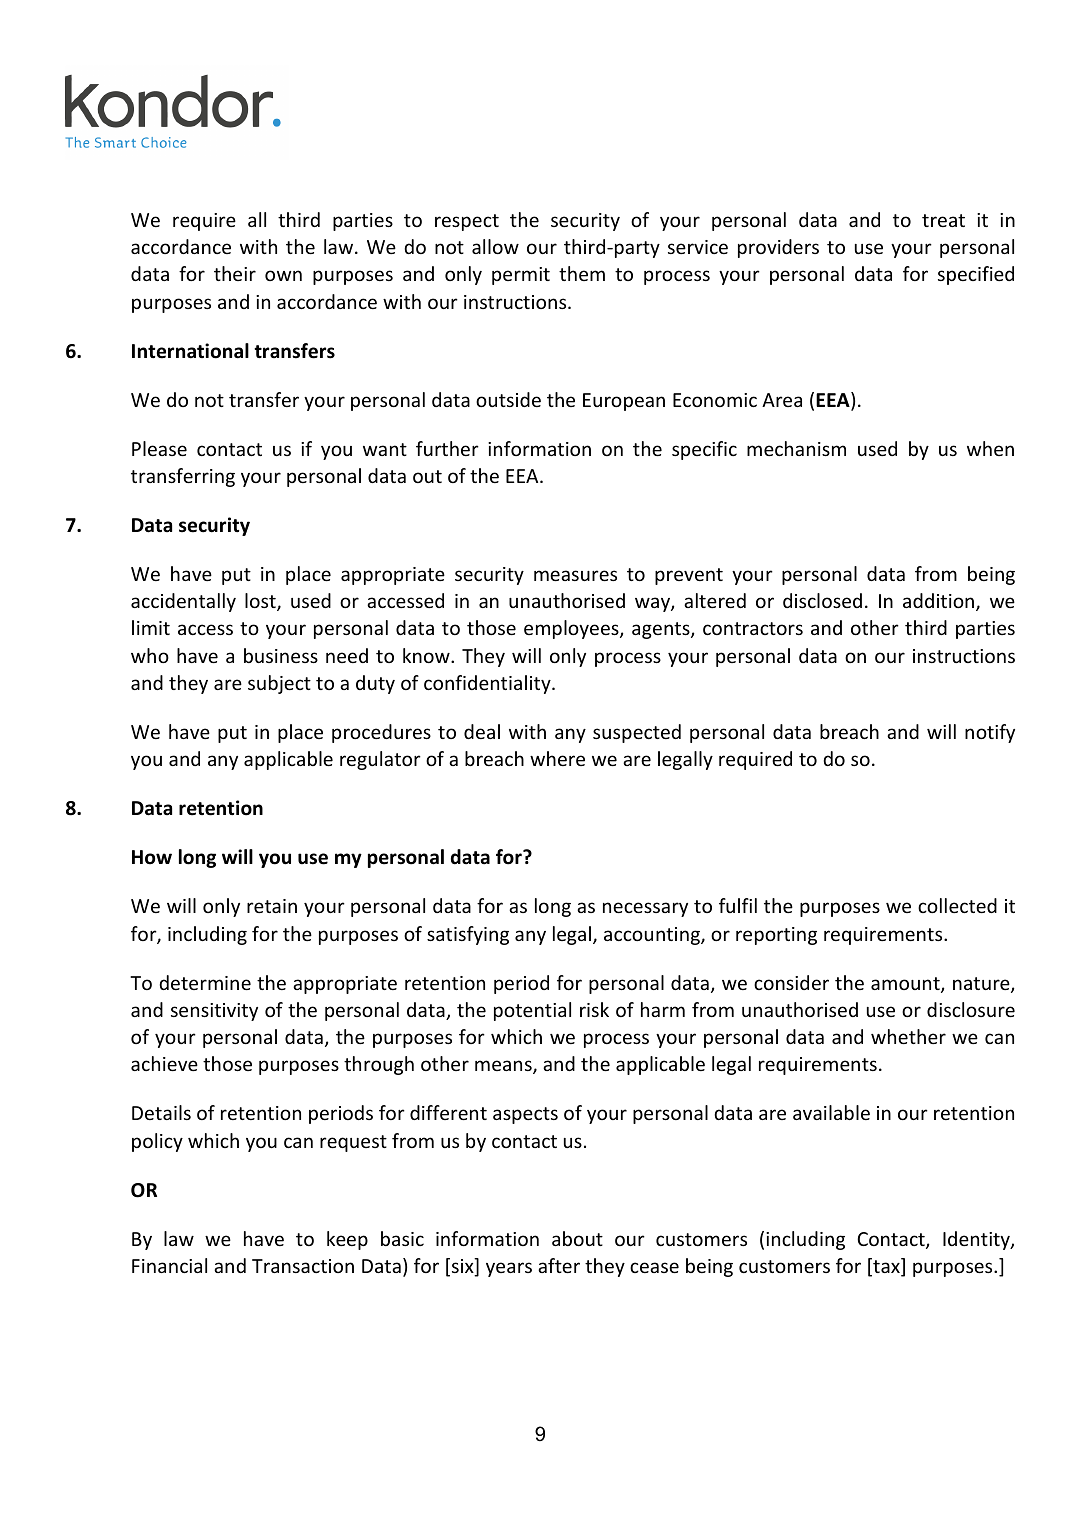  Describe the element at coordinates (594, 1009) in the image. I see `risk` at that location.
